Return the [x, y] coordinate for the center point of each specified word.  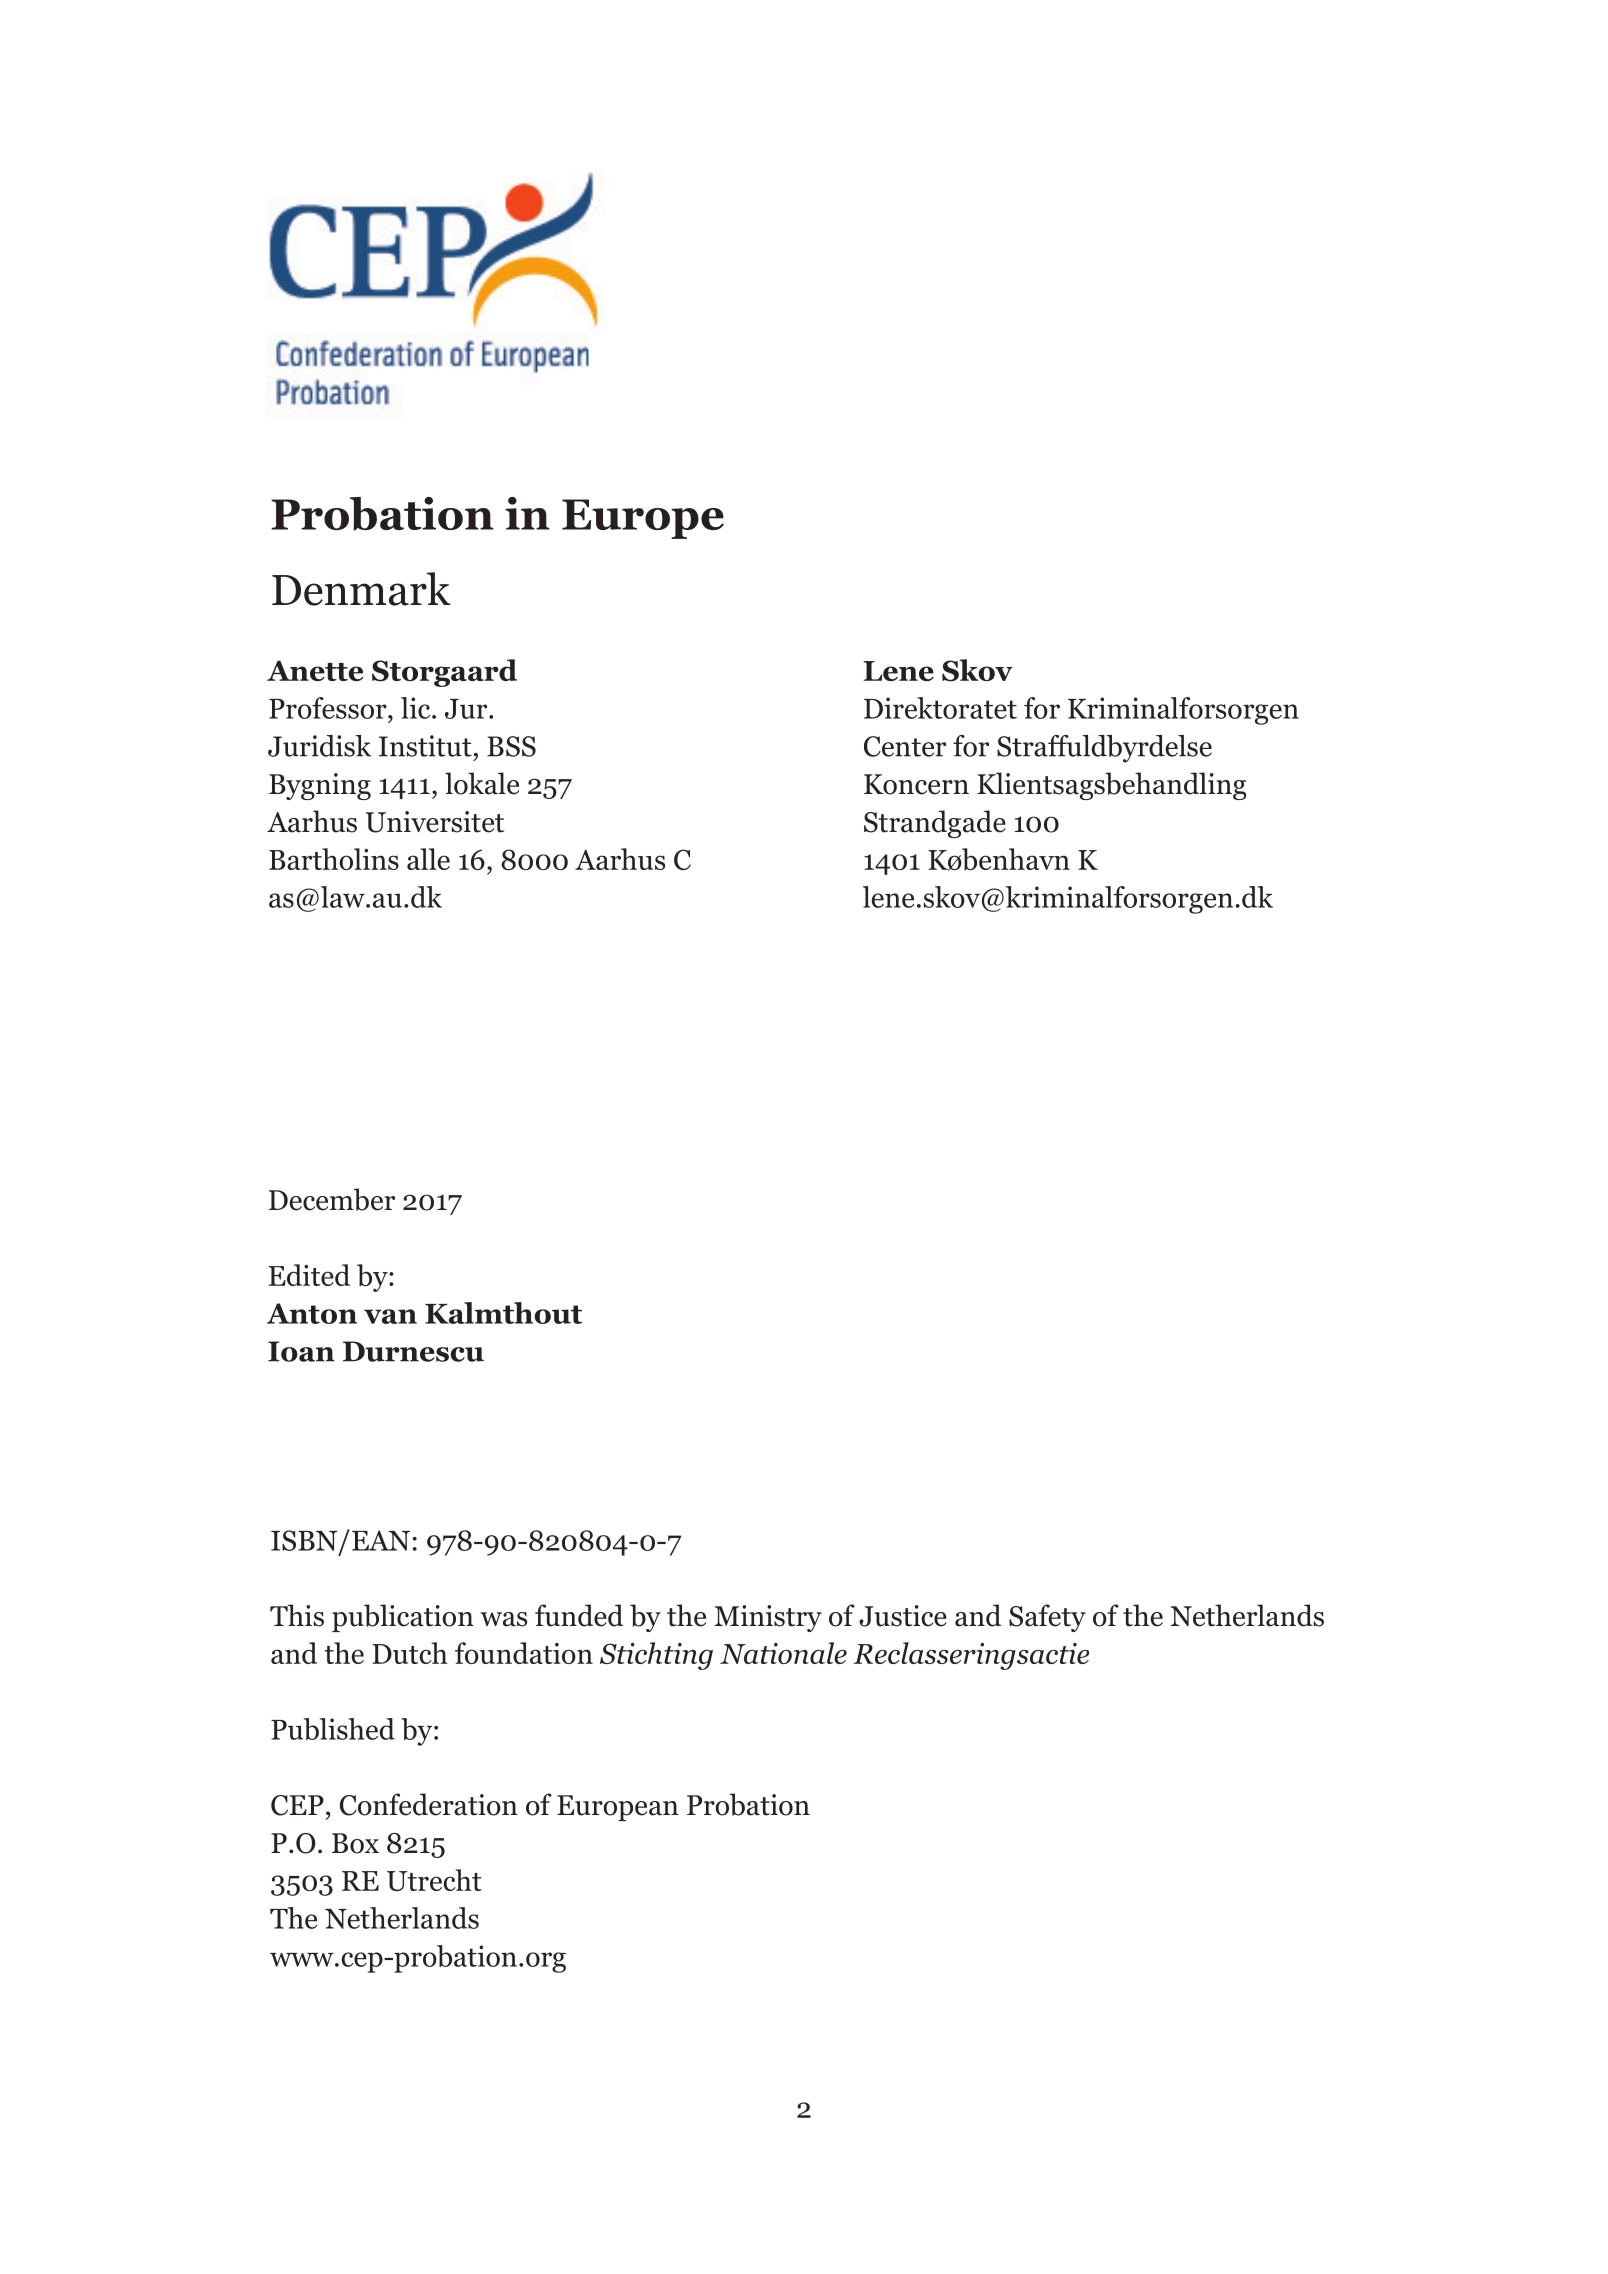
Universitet [435, 822]
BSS [511, 746]
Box [355, 1843]
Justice [903, 1616]
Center [905, 746]
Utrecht [434, 1880]
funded [579, 1615]
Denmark [361, 589]
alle [428, 859]
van [390, 1316]
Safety [1047, 1618]
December [332, 1199]
